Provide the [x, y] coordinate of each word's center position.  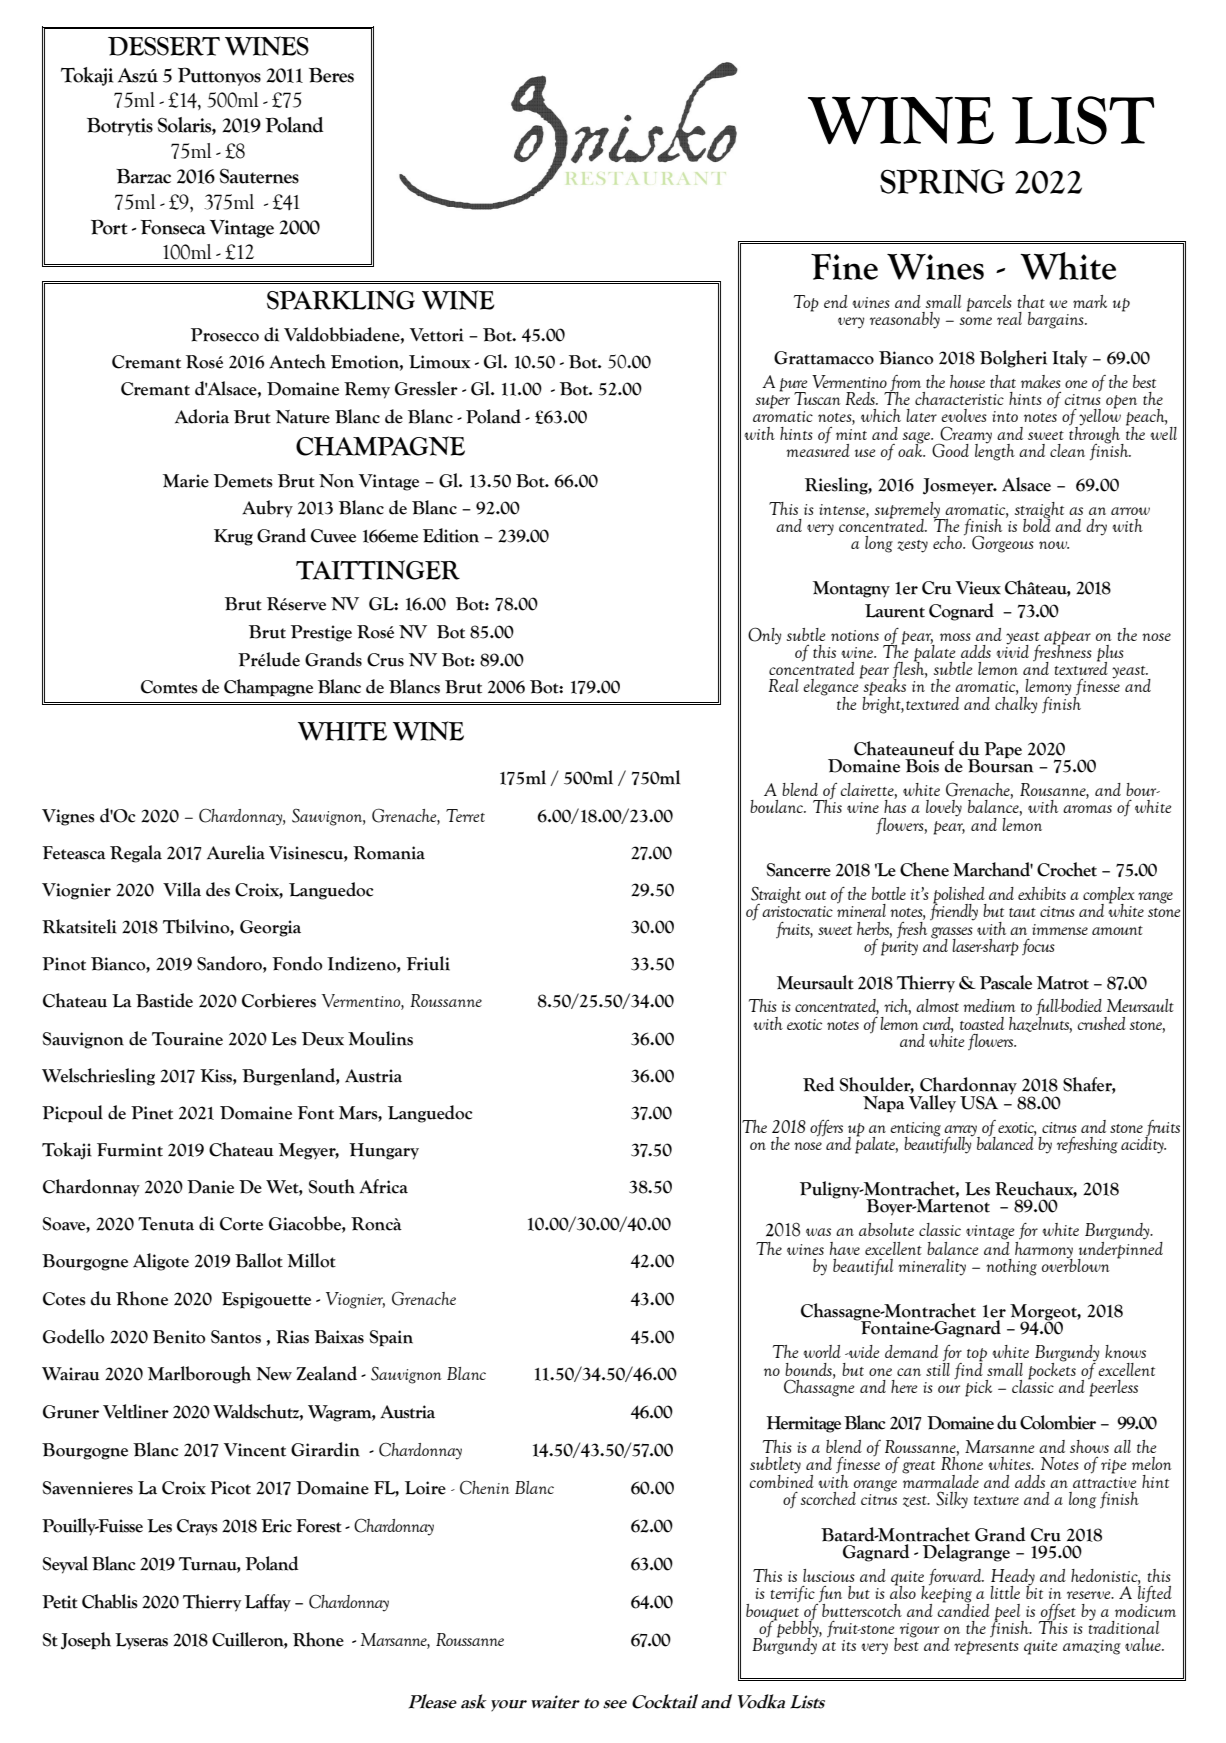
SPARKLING [341, 300]
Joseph [86, 1641]
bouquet [774, 1611]
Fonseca [173, 227]
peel [1008, 1613]
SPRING [942, 181]
